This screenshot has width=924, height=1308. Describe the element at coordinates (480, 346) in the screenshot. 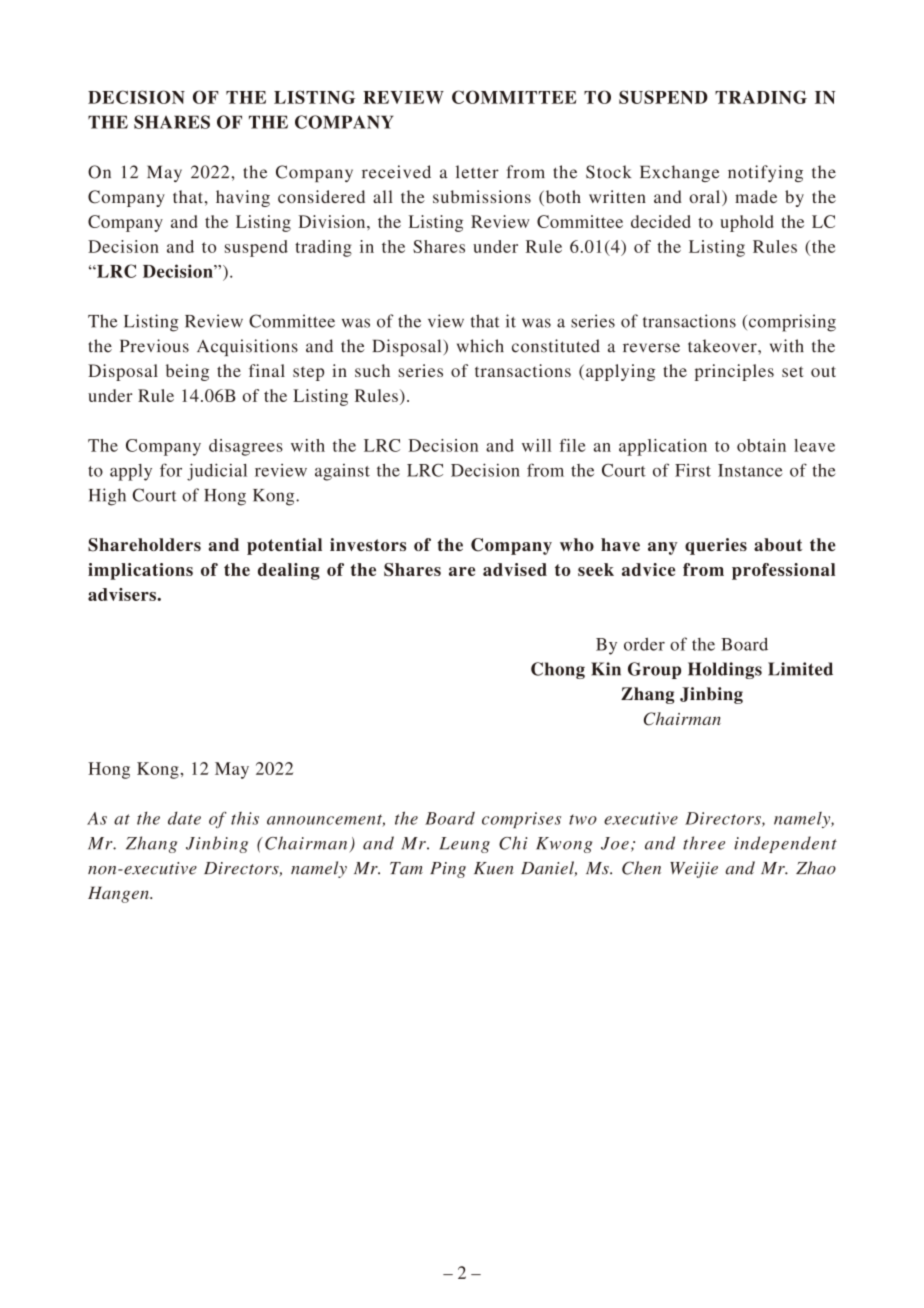

I see `which` at that location.
